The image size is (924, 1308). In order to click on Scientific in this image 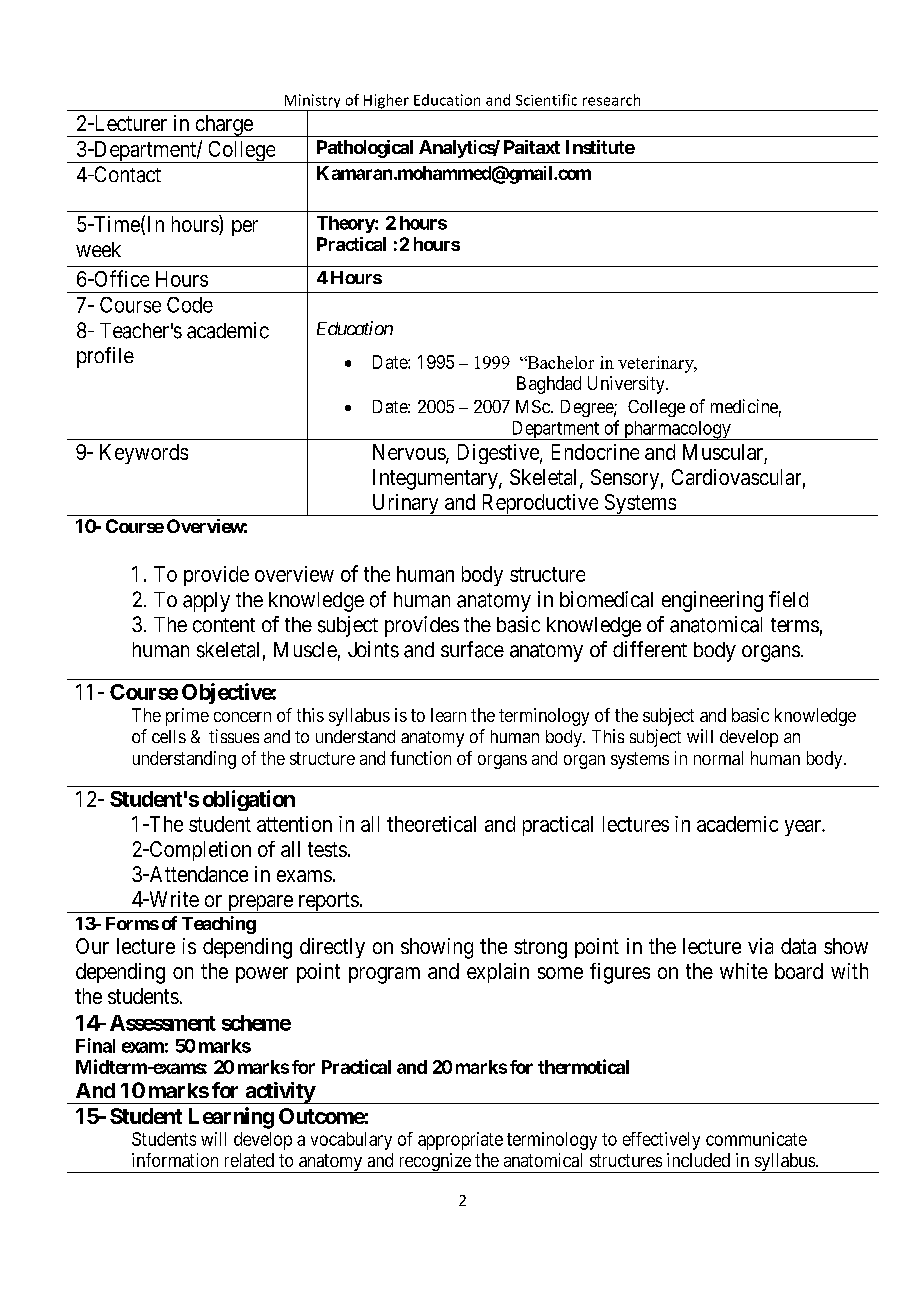, I will do `click(546, 100)`.
